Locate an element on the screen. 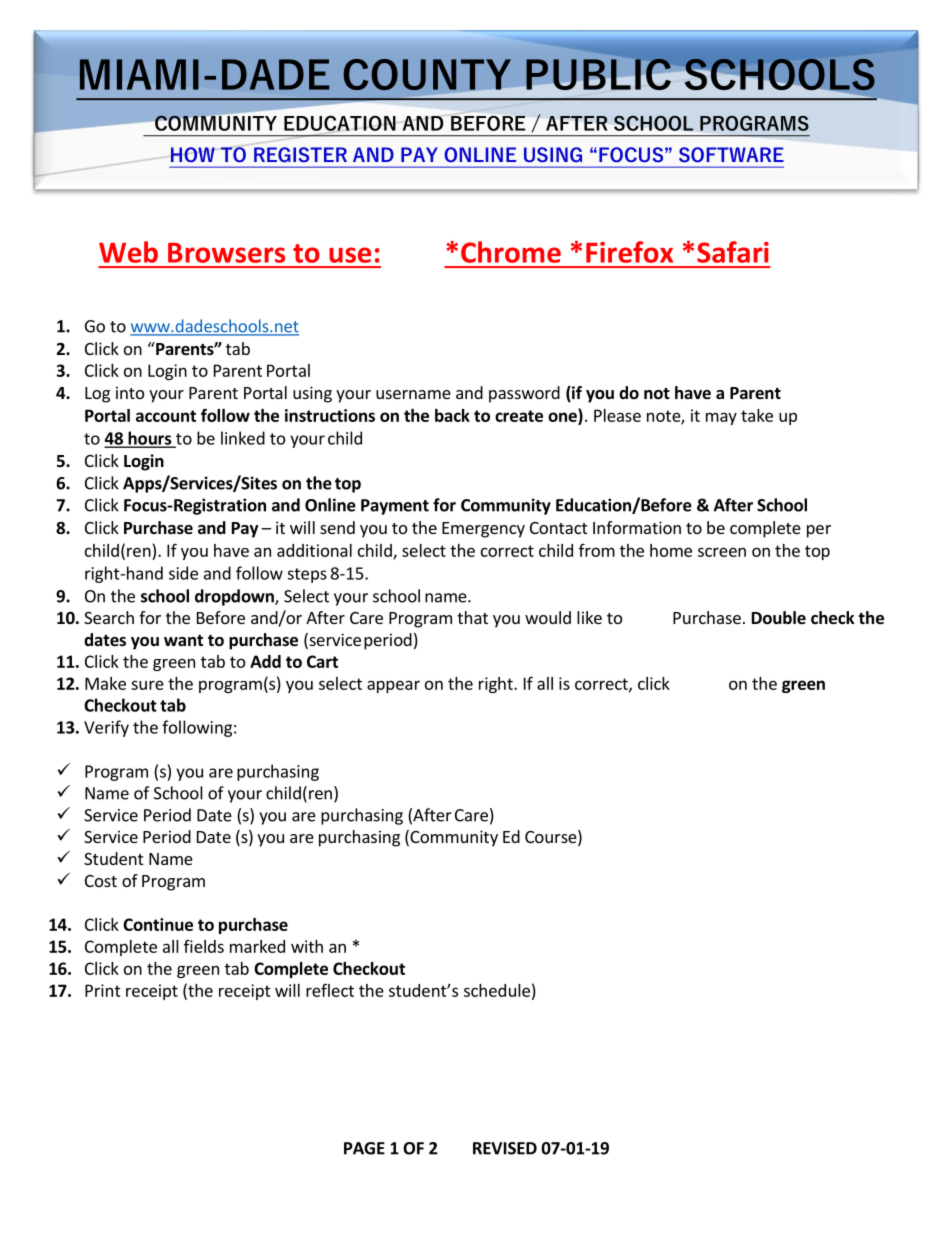 The image size is (952, 1233). screen is located at coordinates (722, 552).
